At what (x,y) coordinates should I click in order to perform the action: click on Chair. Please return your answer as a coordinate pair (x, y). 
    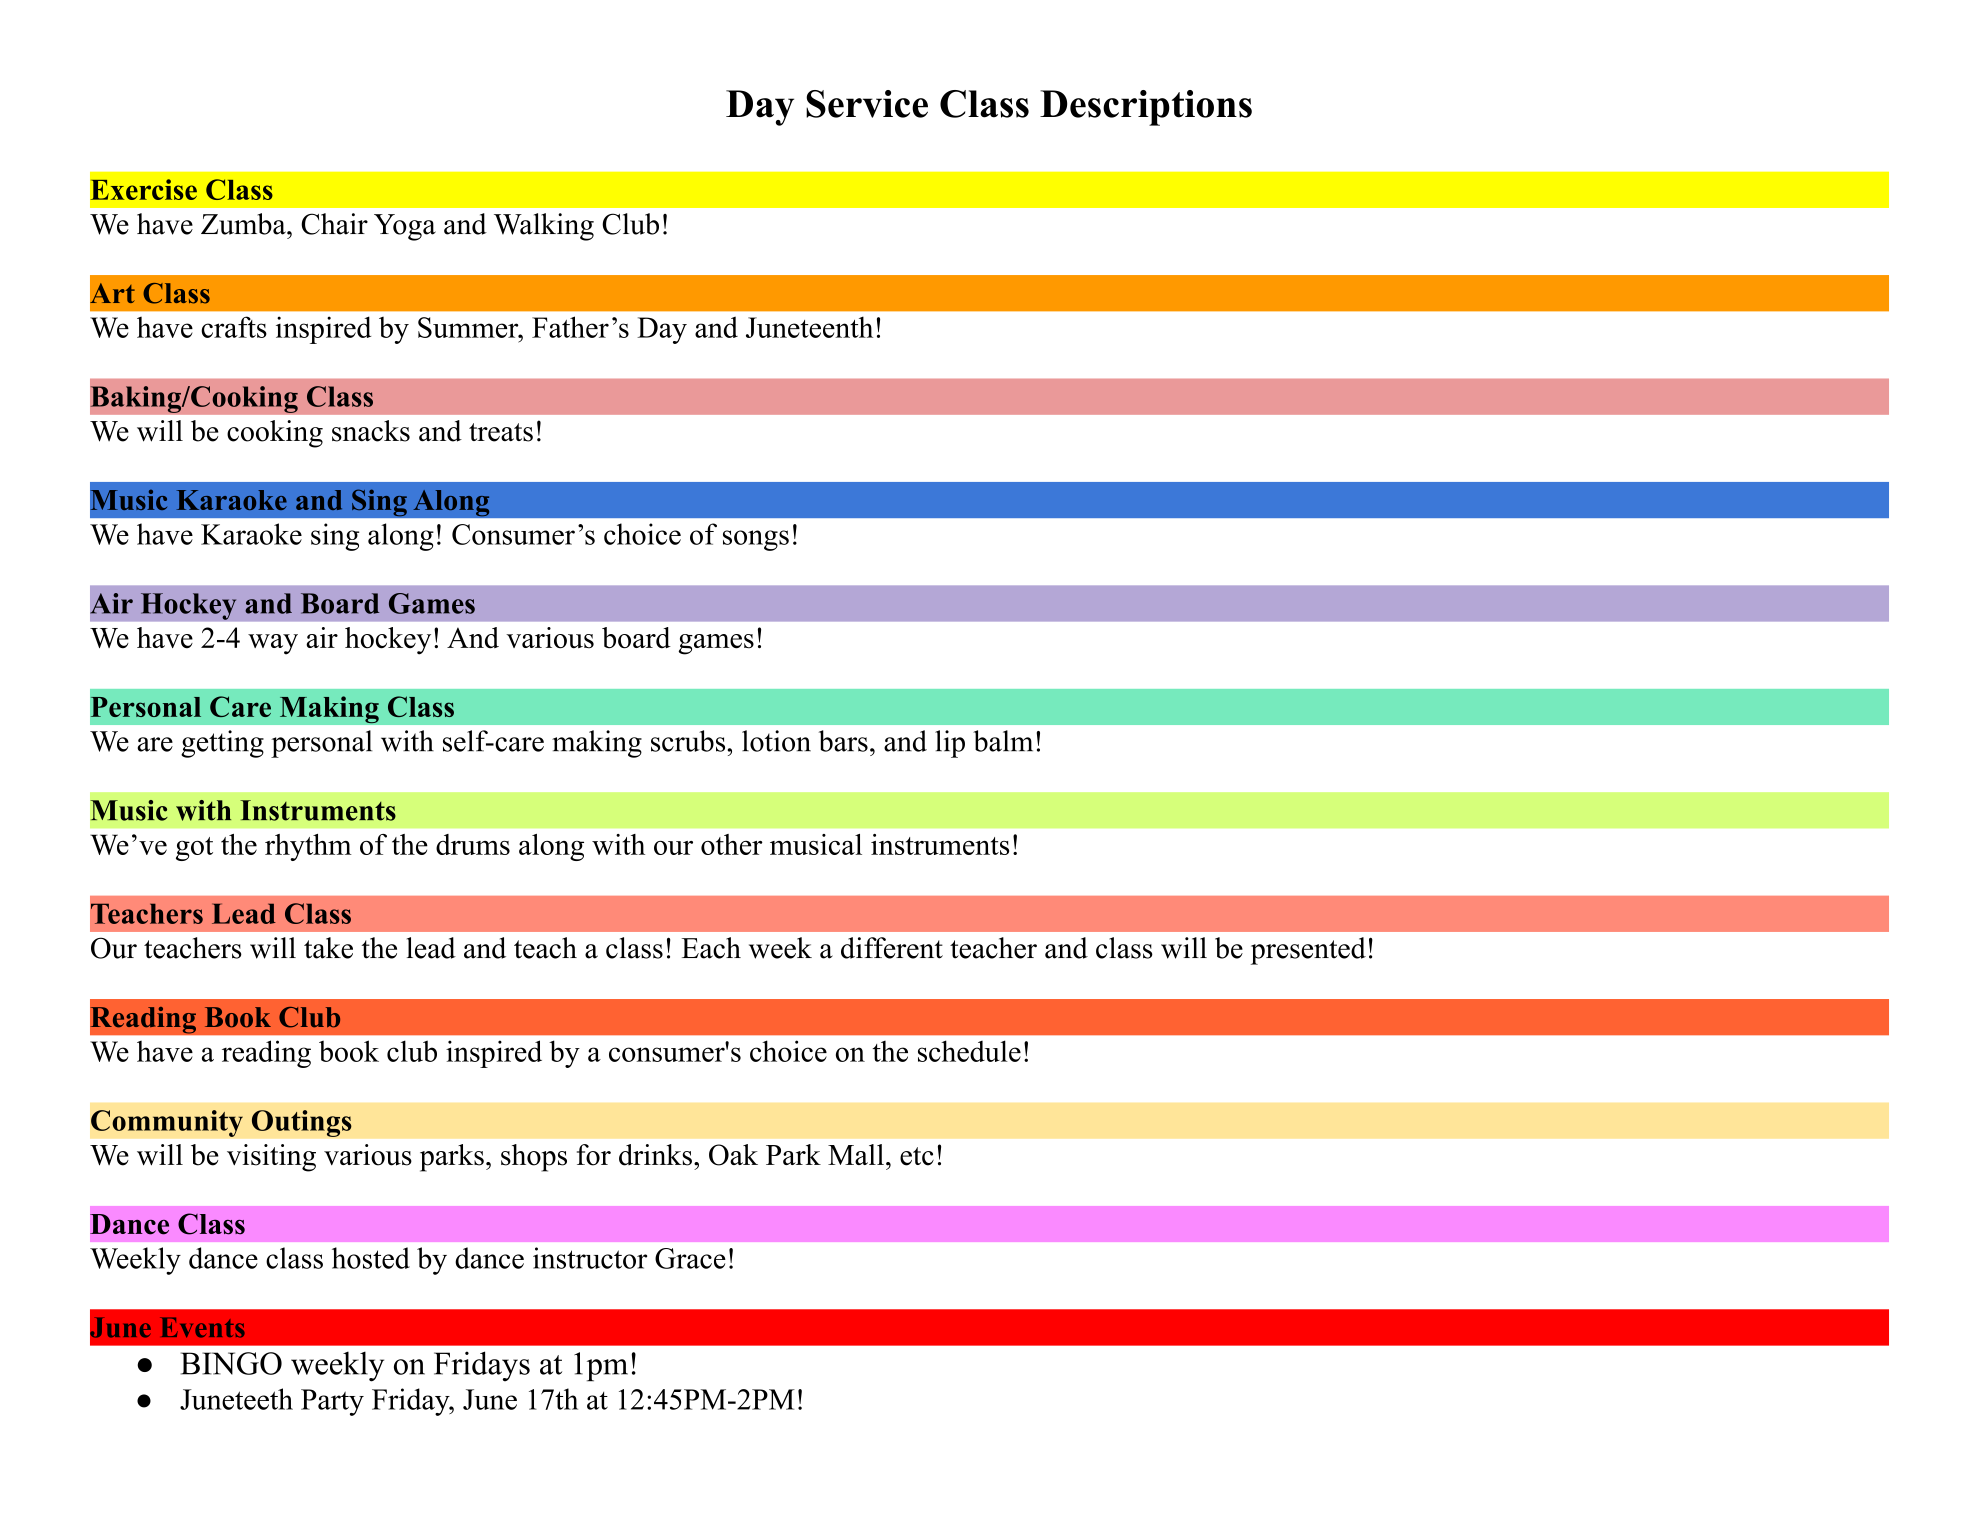
    Looking at the image, I should click on (334, 224).
